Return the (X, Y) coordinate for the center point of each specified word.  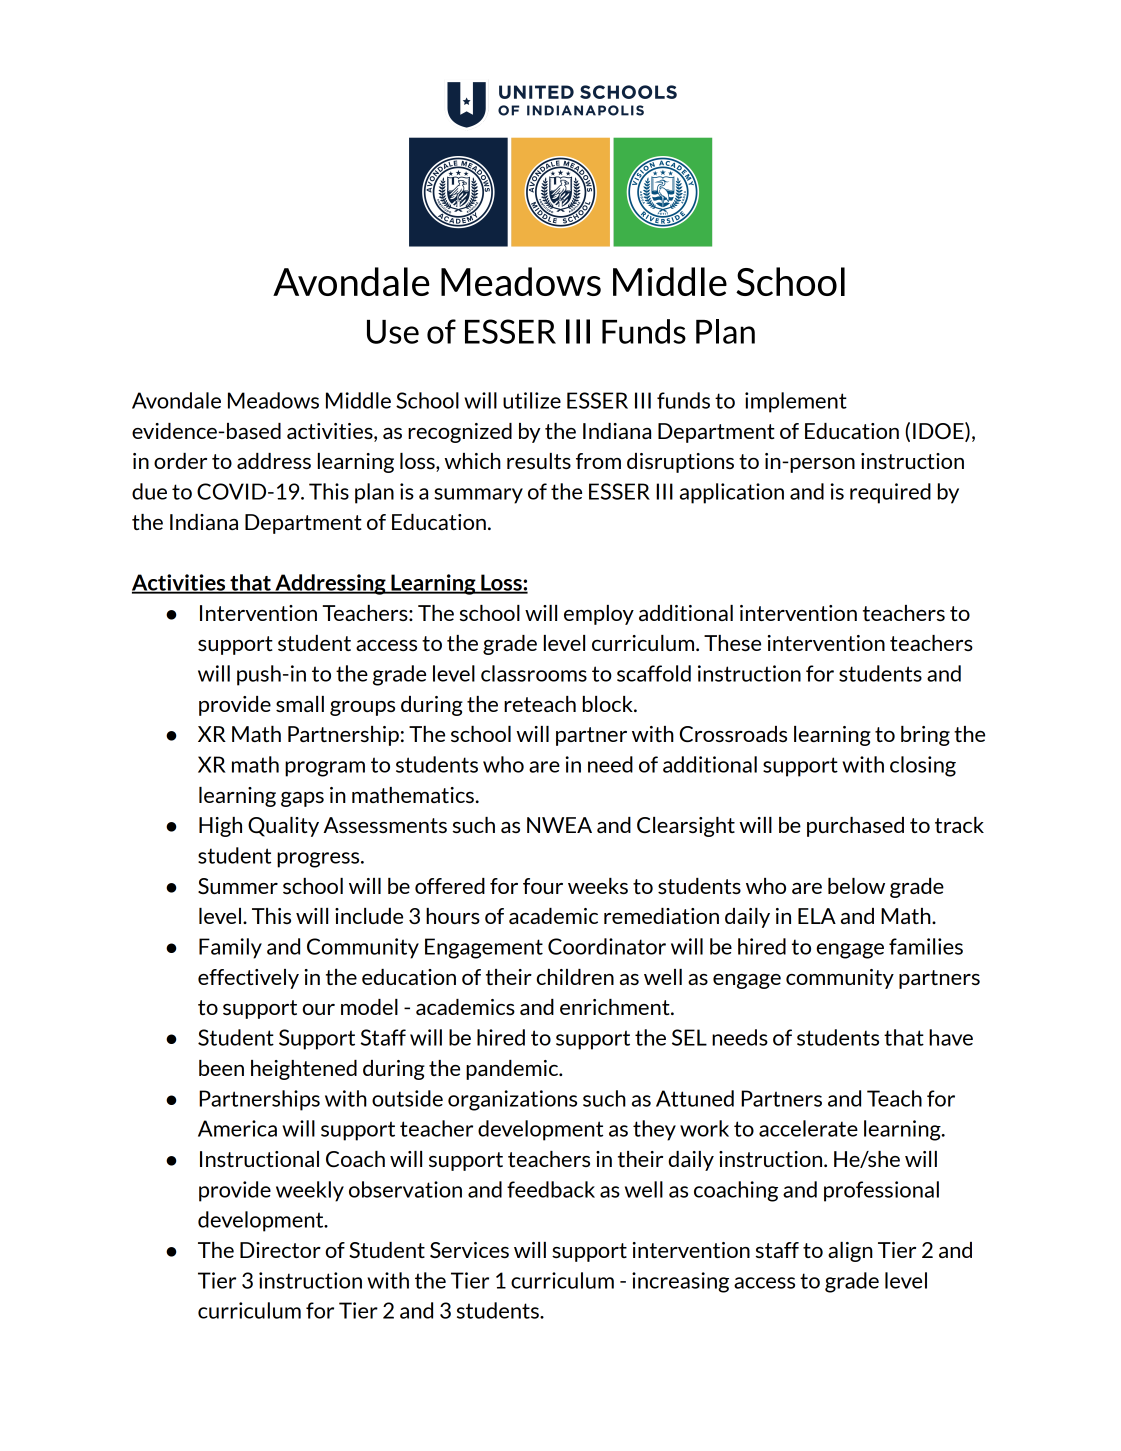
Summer (238, 886)
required (890, 493)
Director (280, 1250)
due (149, 491)
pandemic (513, 1070)
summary (478, 496)
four (543, 886)
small (300, 704)
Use (393, 332)
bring (925, 736)
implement (796, 402)
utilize (532, 400)
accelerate (808, 1128)
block (609, 704)
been (221, 1068)
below (856, 886)
